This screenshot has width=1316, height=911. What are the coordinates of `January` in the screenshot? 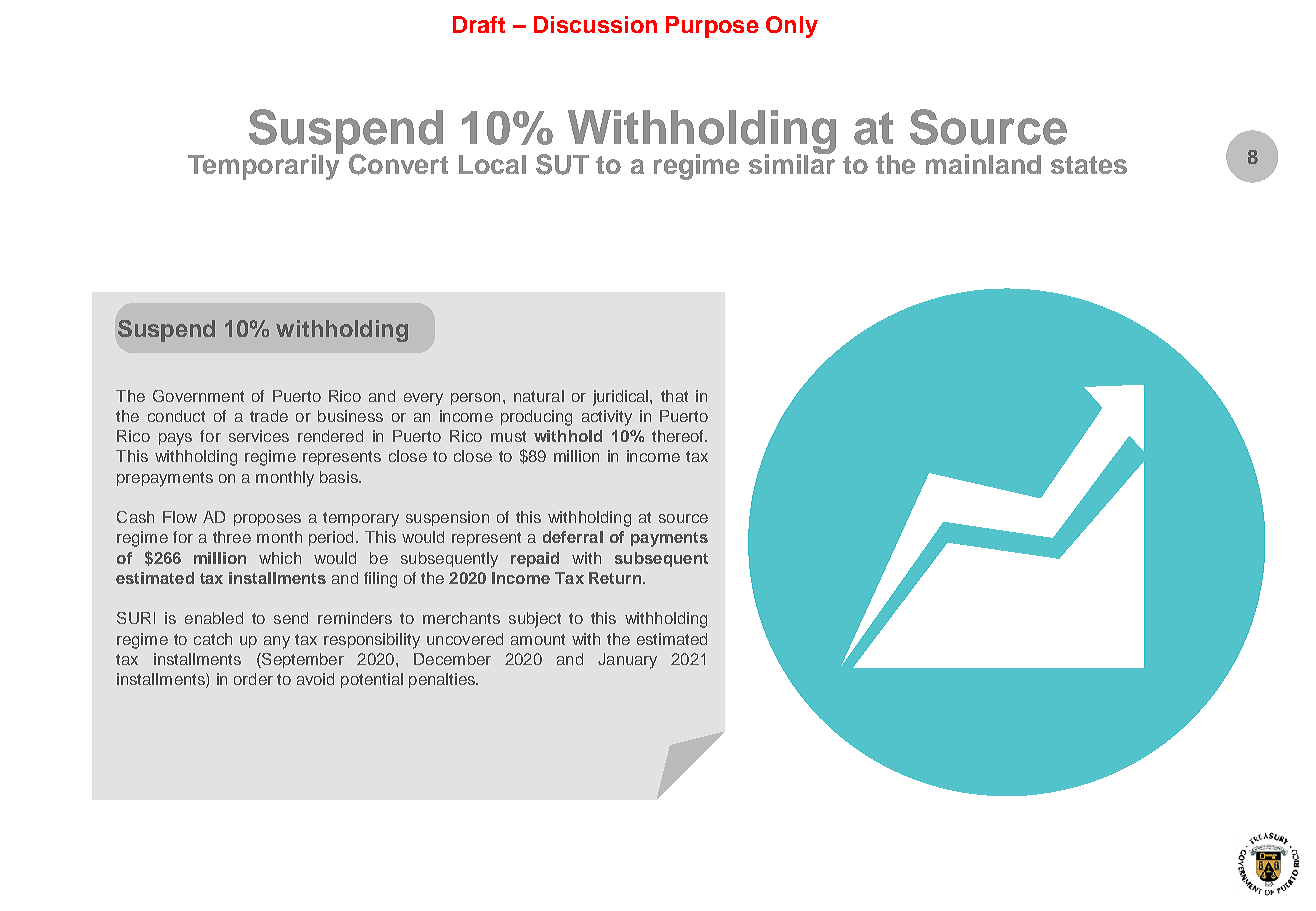 It's located at (627, 661).
